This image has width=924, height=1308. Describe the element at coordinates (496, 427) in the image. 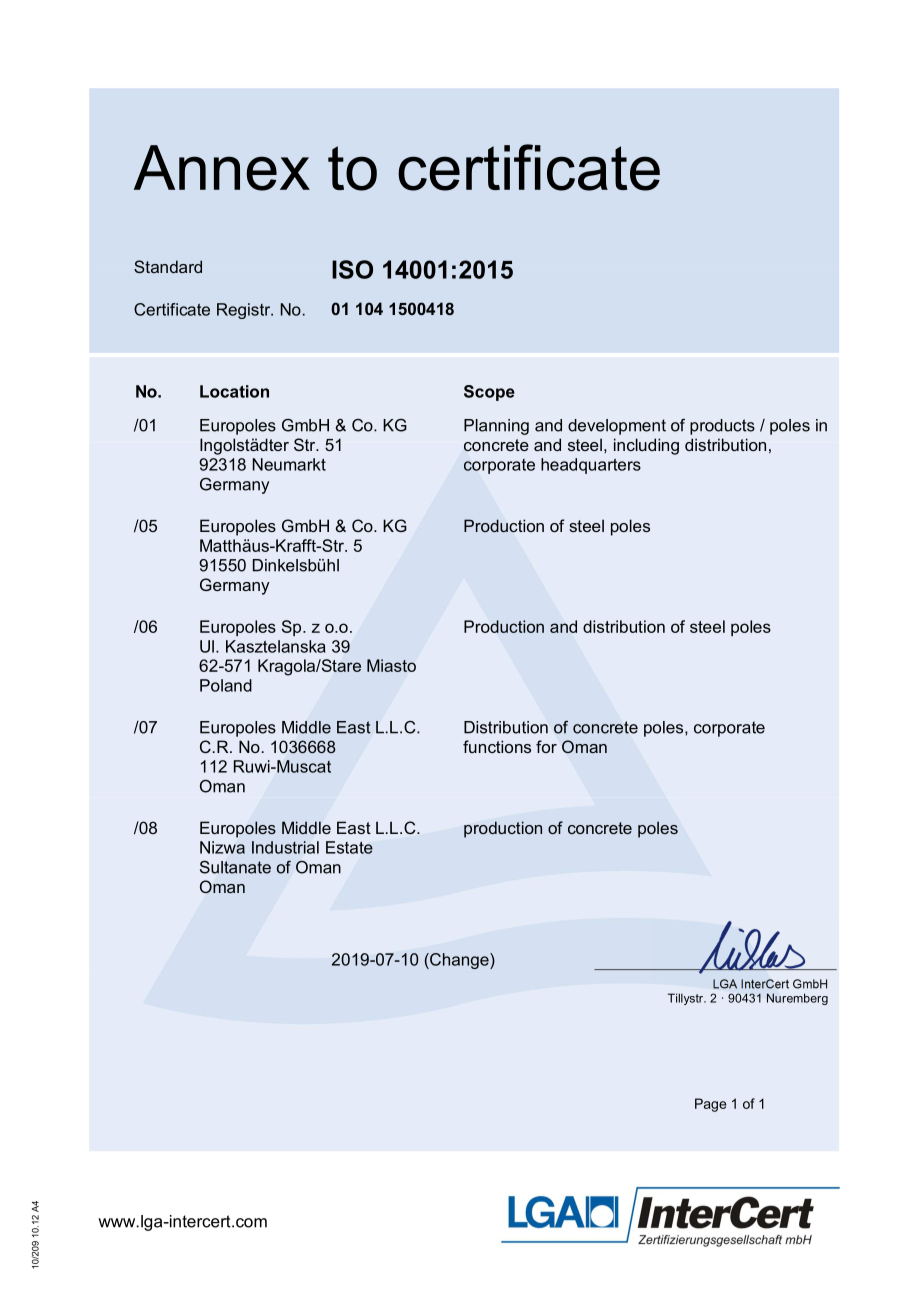

I see `Planning` at that location.
